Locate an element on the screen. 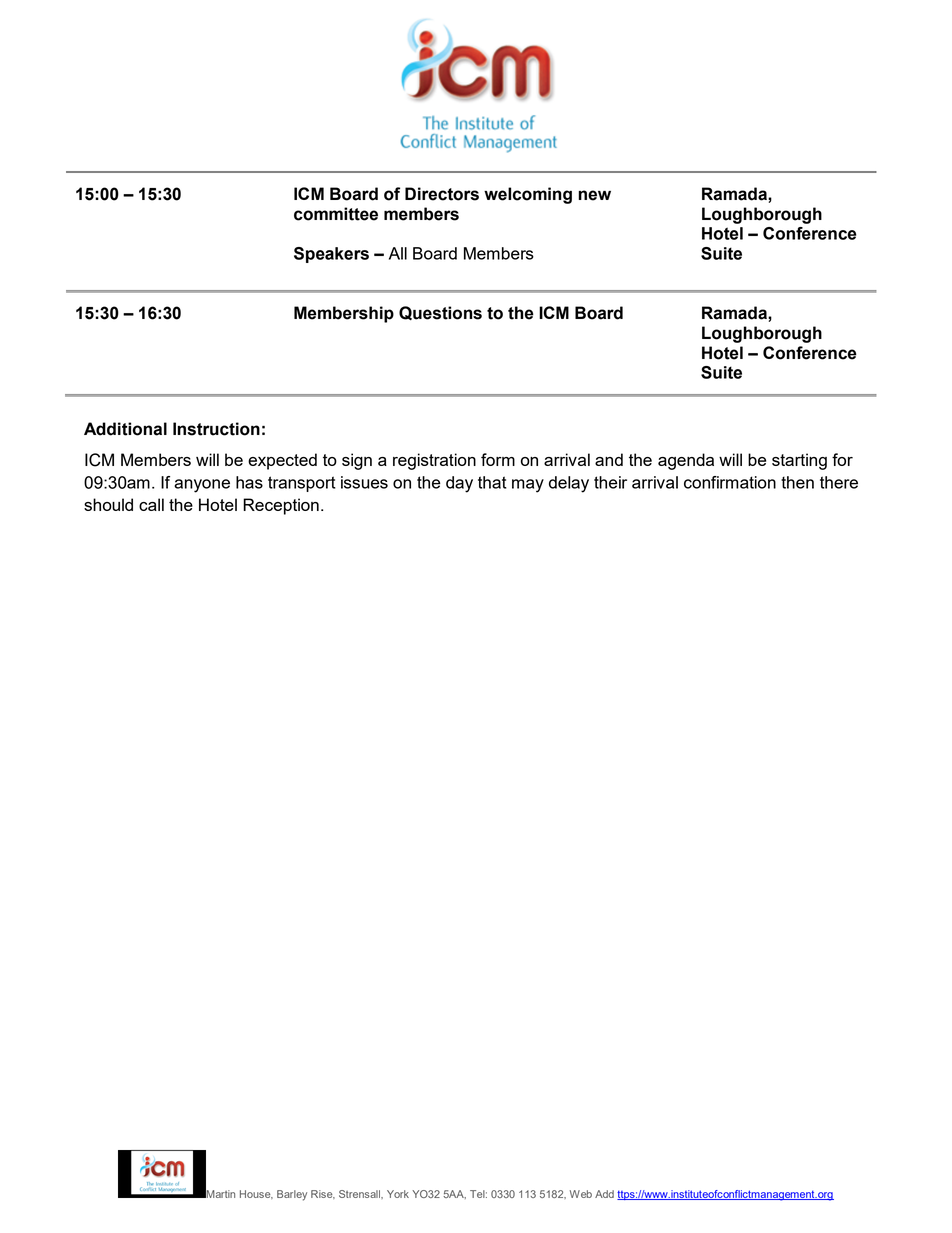  committee is located at coordinates (336, 214).
